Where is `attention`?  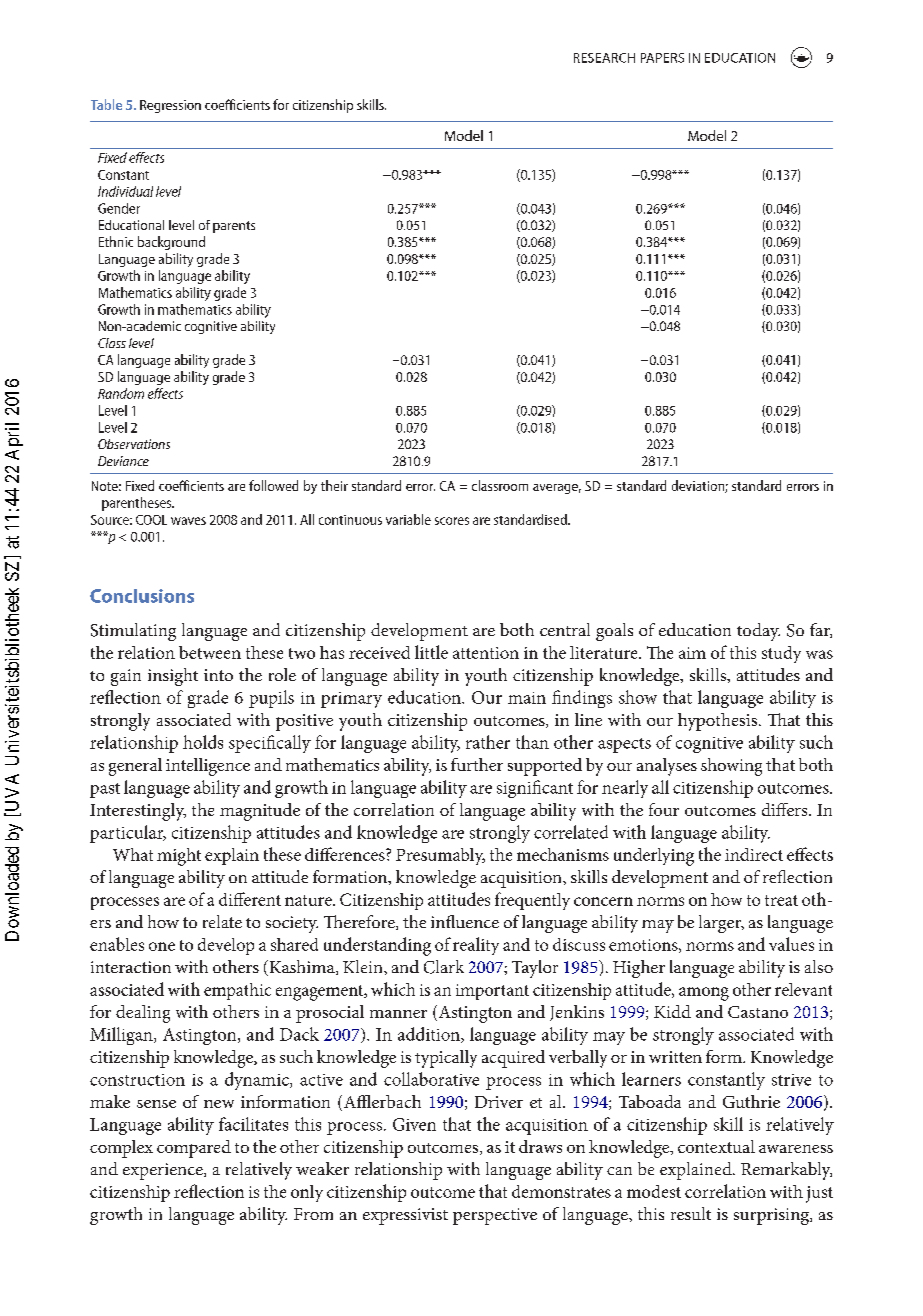
attention is located at coordinates (486, 653).
